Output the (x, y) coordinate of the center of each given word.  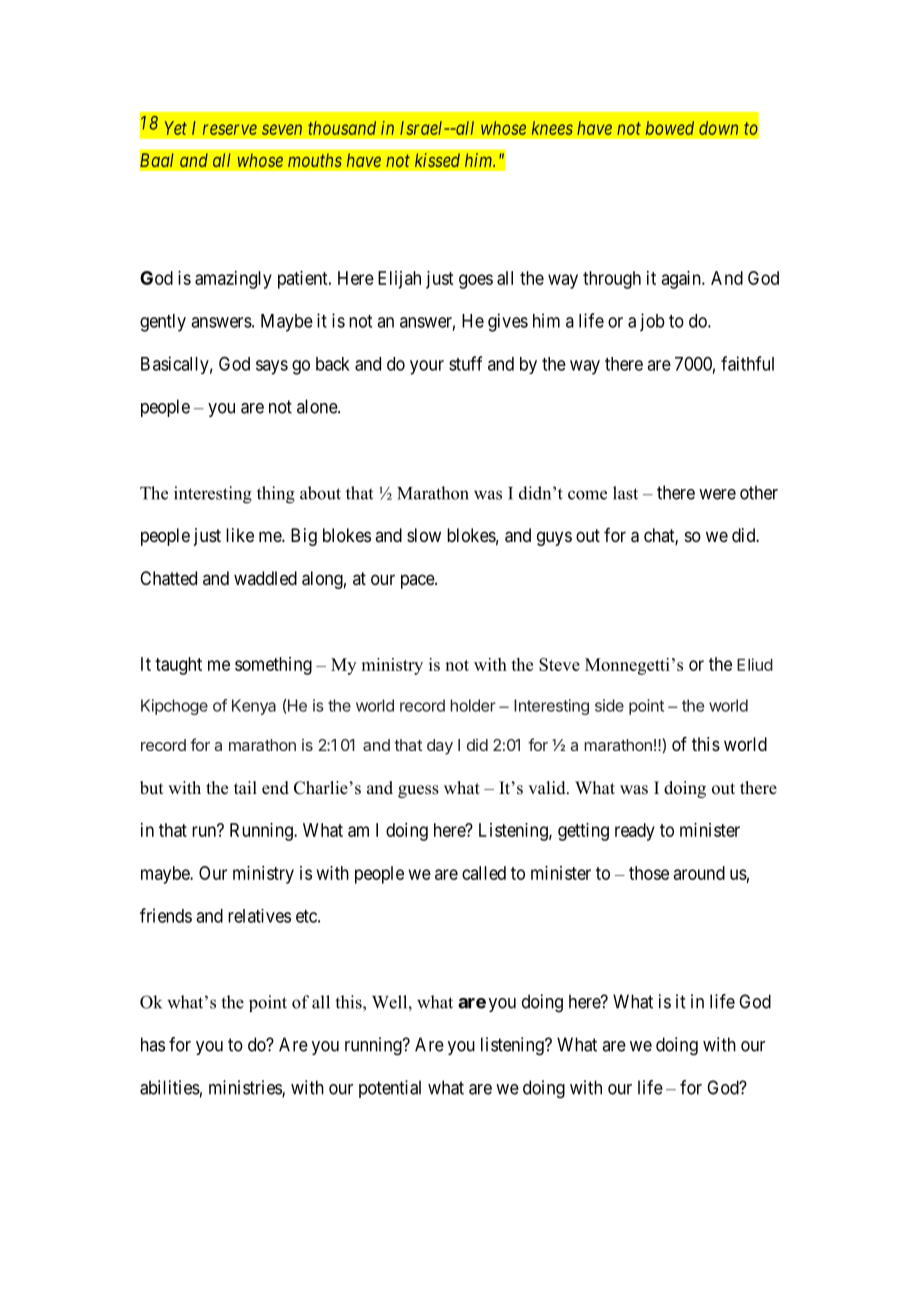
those (649, 873)
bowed (670, 128)
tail (245, 787)
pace (418, 581)
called (484, 873)
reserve (230, 129)
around (699, 873)
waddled (265, 578)
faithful (747, 363)
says (272, 367)
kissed (437, 160)
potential (390, 1089)
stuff (465, 363)
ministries (246, 1088)
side (609, 705)
